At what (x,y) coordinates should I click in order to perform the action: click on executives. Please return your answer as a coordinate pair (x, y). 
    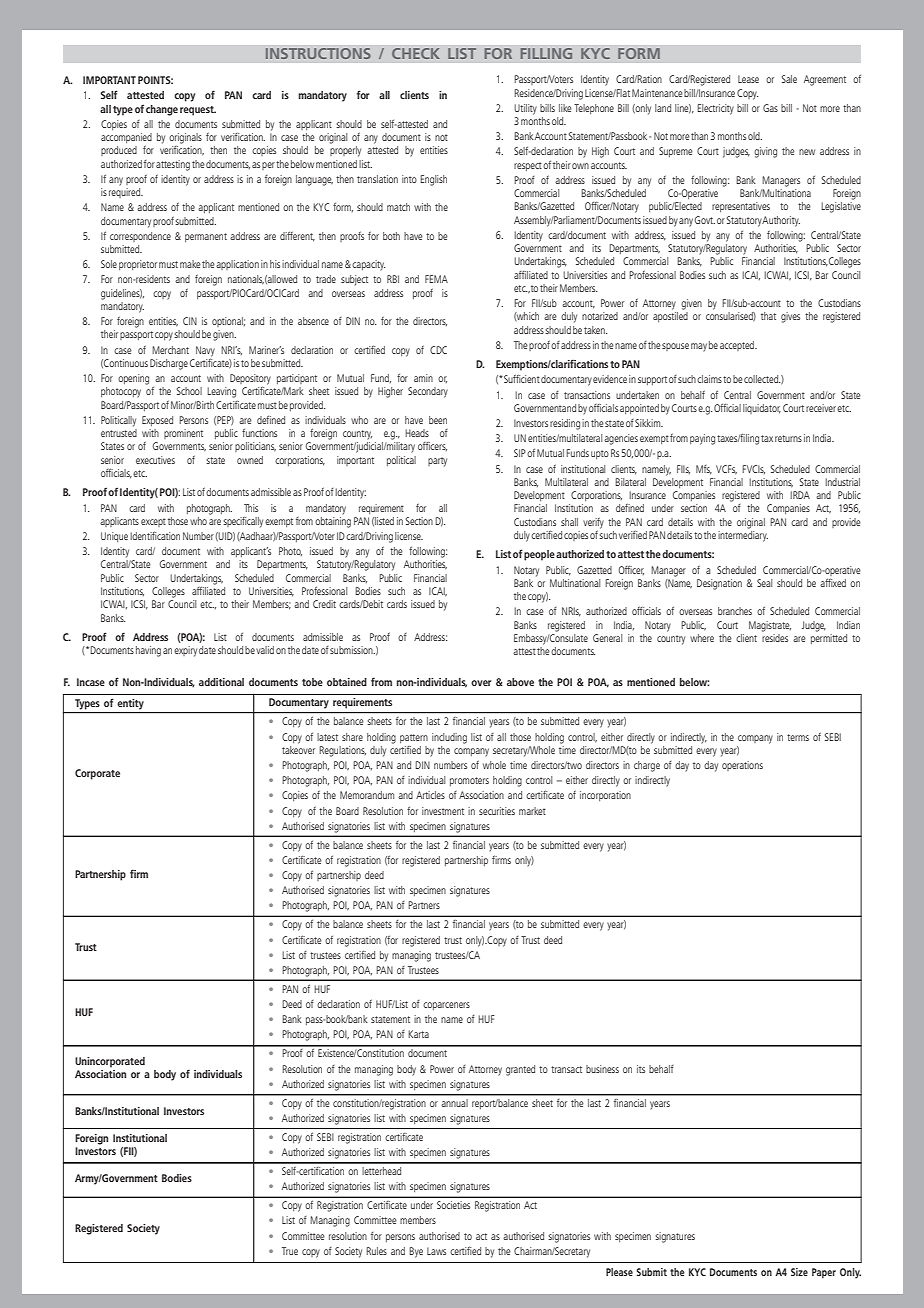
    Looking at the image, I should click on (155, 460).
